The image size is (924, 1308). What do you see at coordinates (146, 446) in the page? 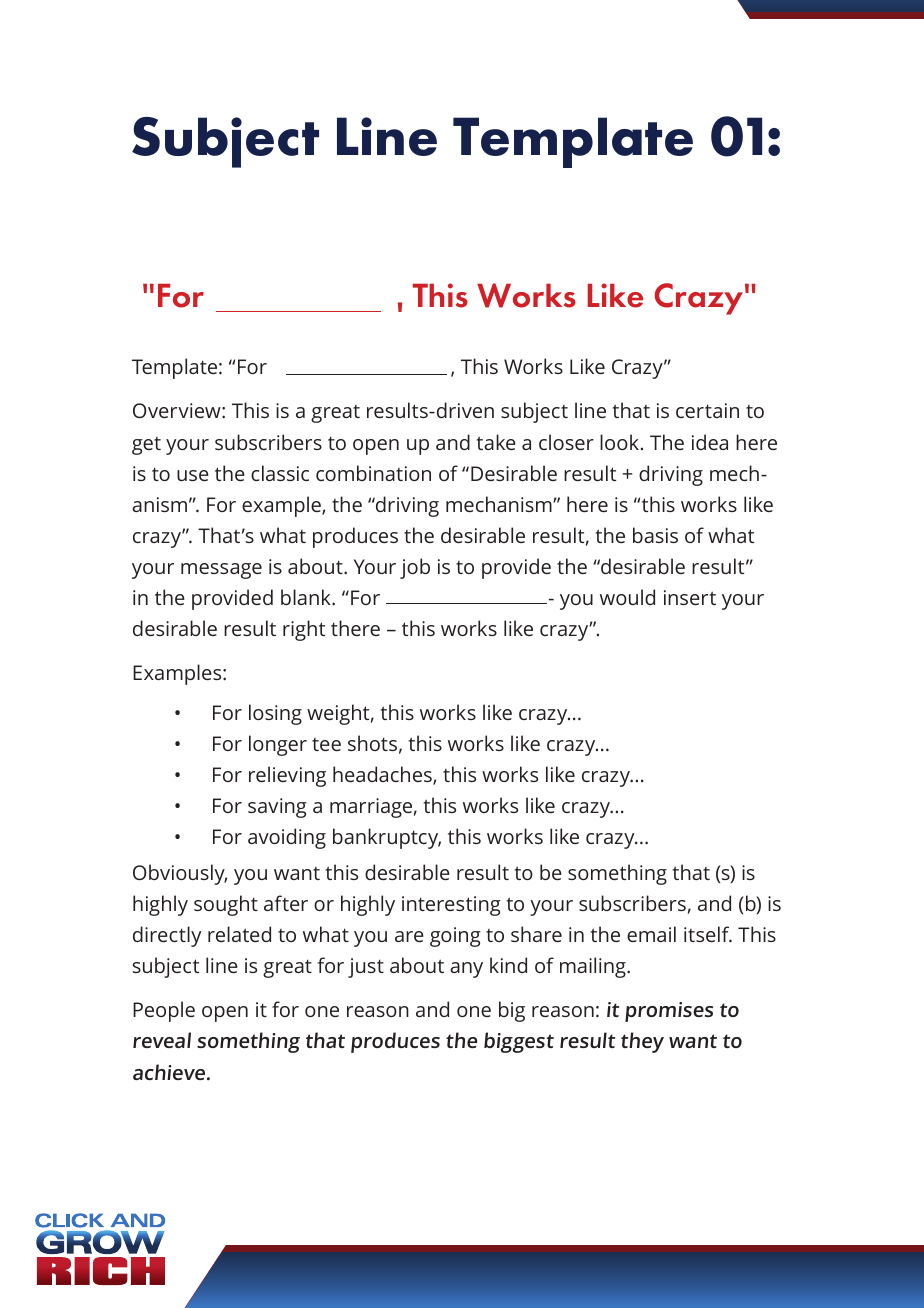
I see `get` at bounding box center [146, 446].
